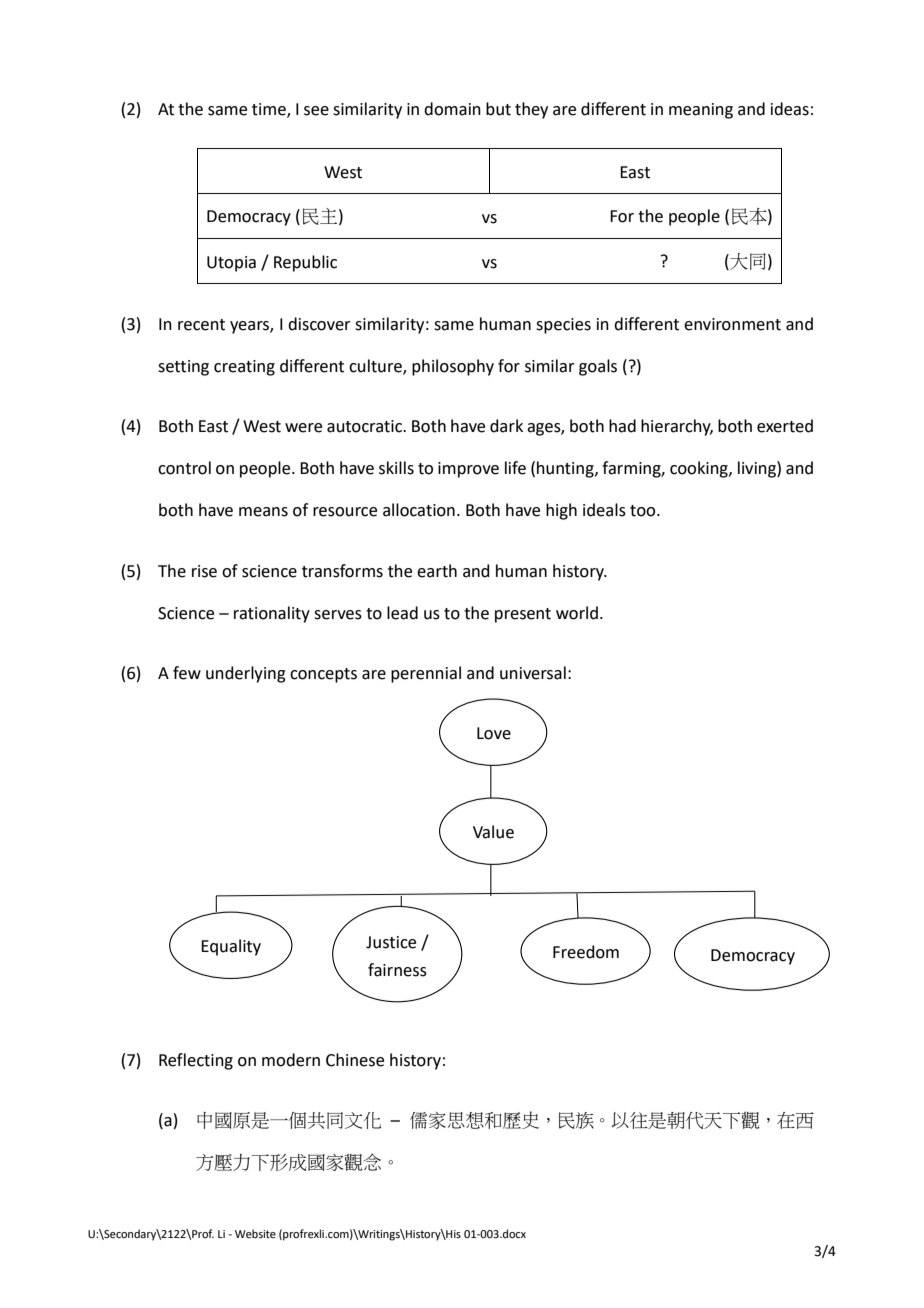 This screenshot has width=924, height=1308. Describe the element at coordinates (355, 1060) in the screenshot. I see `Chinese` at that location.
